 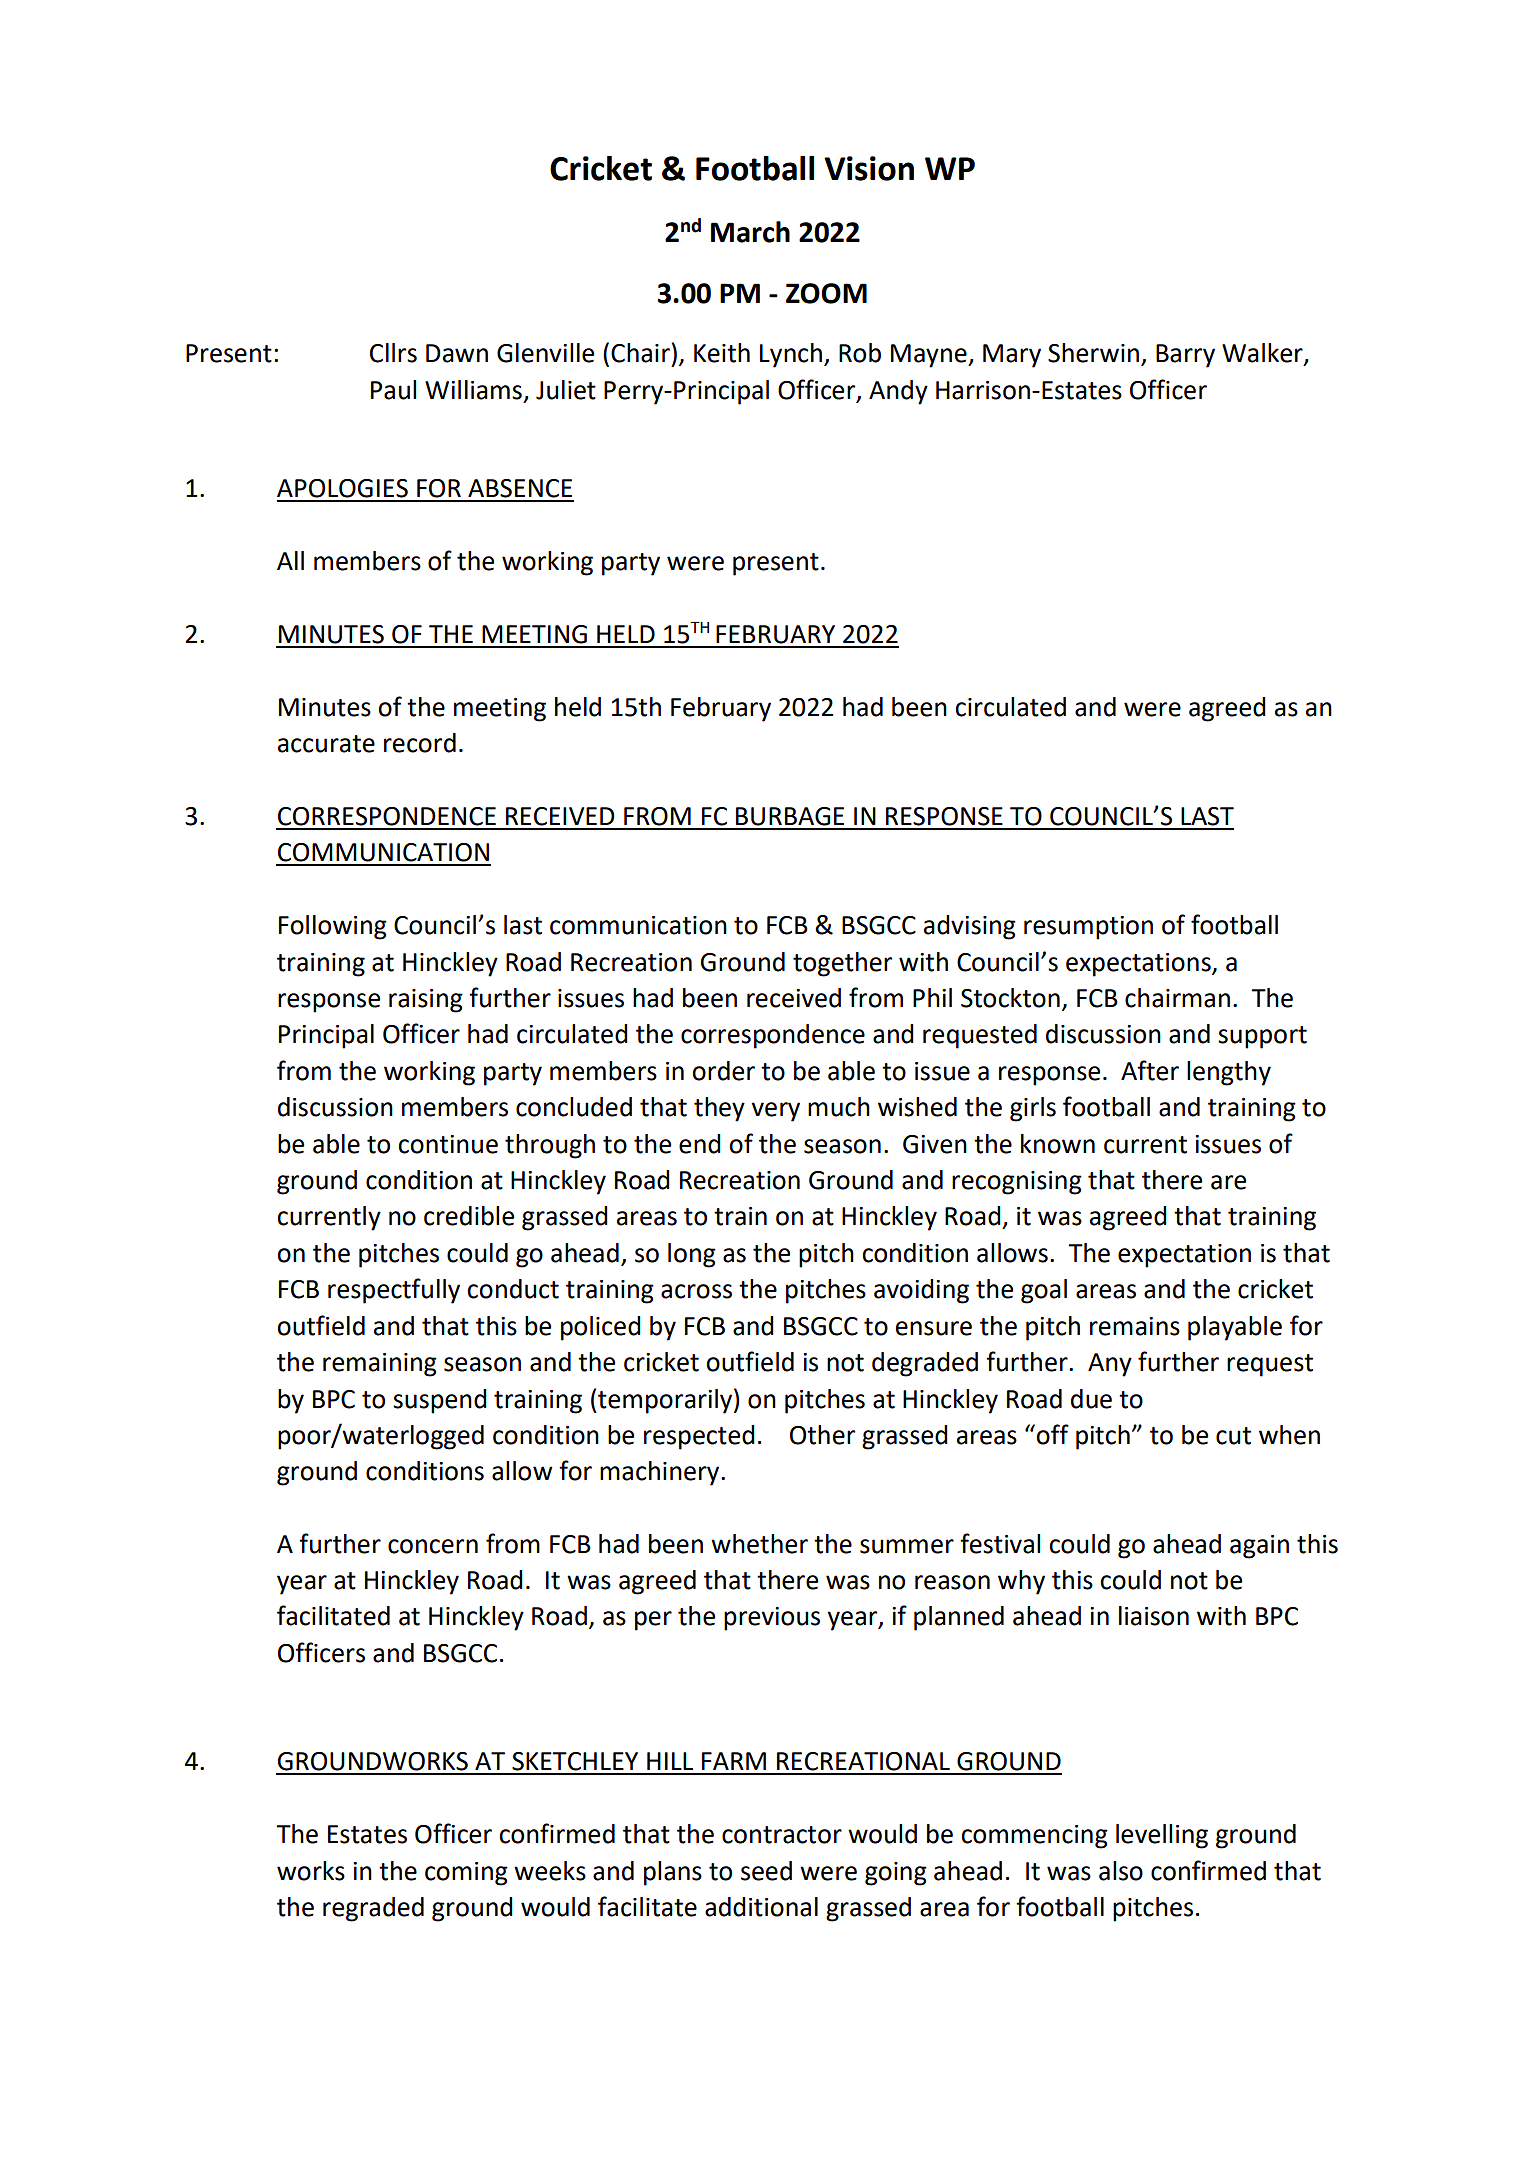 What do you see at coordinates (1150, 1070) in the image?
I see `After` at bounding box center [1150, 1070].
